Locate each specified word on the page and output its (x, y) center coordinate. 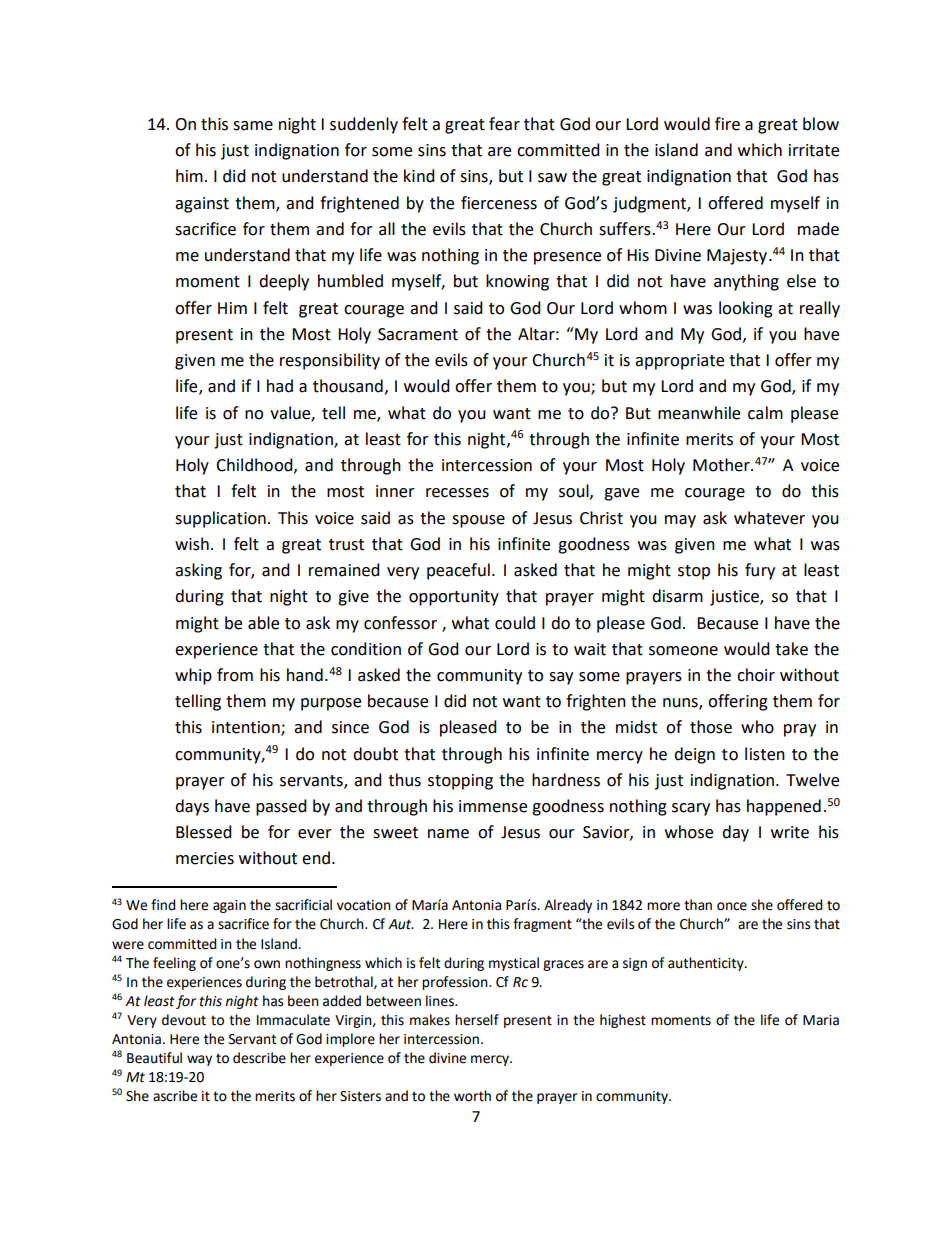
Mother (722, 465)
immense (493, 806)
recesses (457, 493)
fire (727, 124)
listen (765, 754)
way (199, 1060)
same (253, 126)
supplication (220, 519)
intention (247, 728)
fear (504, 124)
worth (472, 1096)
